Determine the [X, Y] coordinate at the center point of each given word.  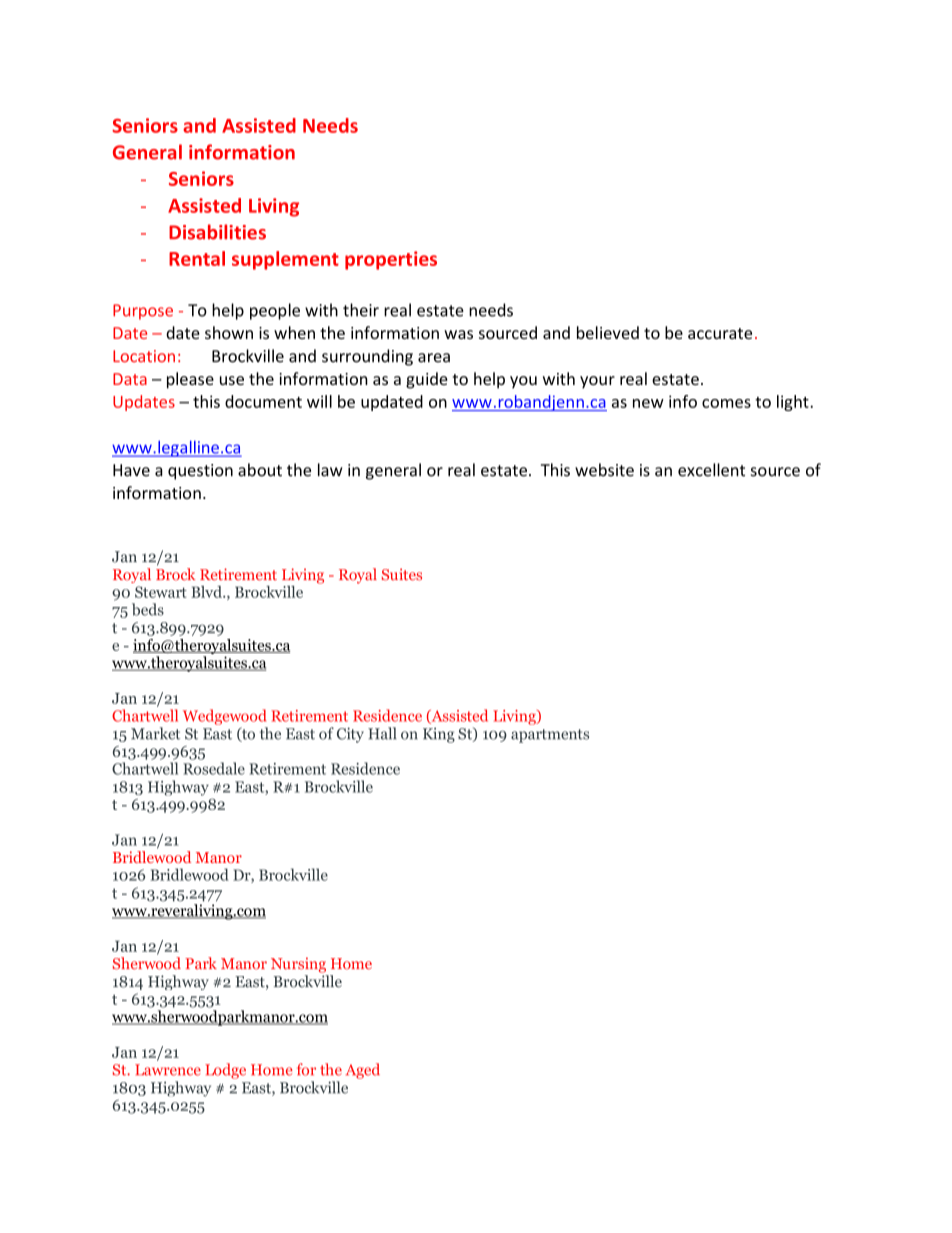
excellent [711, 470]
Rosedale [214, 768]
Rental [197, 258]
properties [391, 260]
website [604, 470]
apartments [550, 736]
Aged [363, 1071]
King [439, 735]
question [200, 472]
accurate [720, 333]
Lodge [225, 1071]
